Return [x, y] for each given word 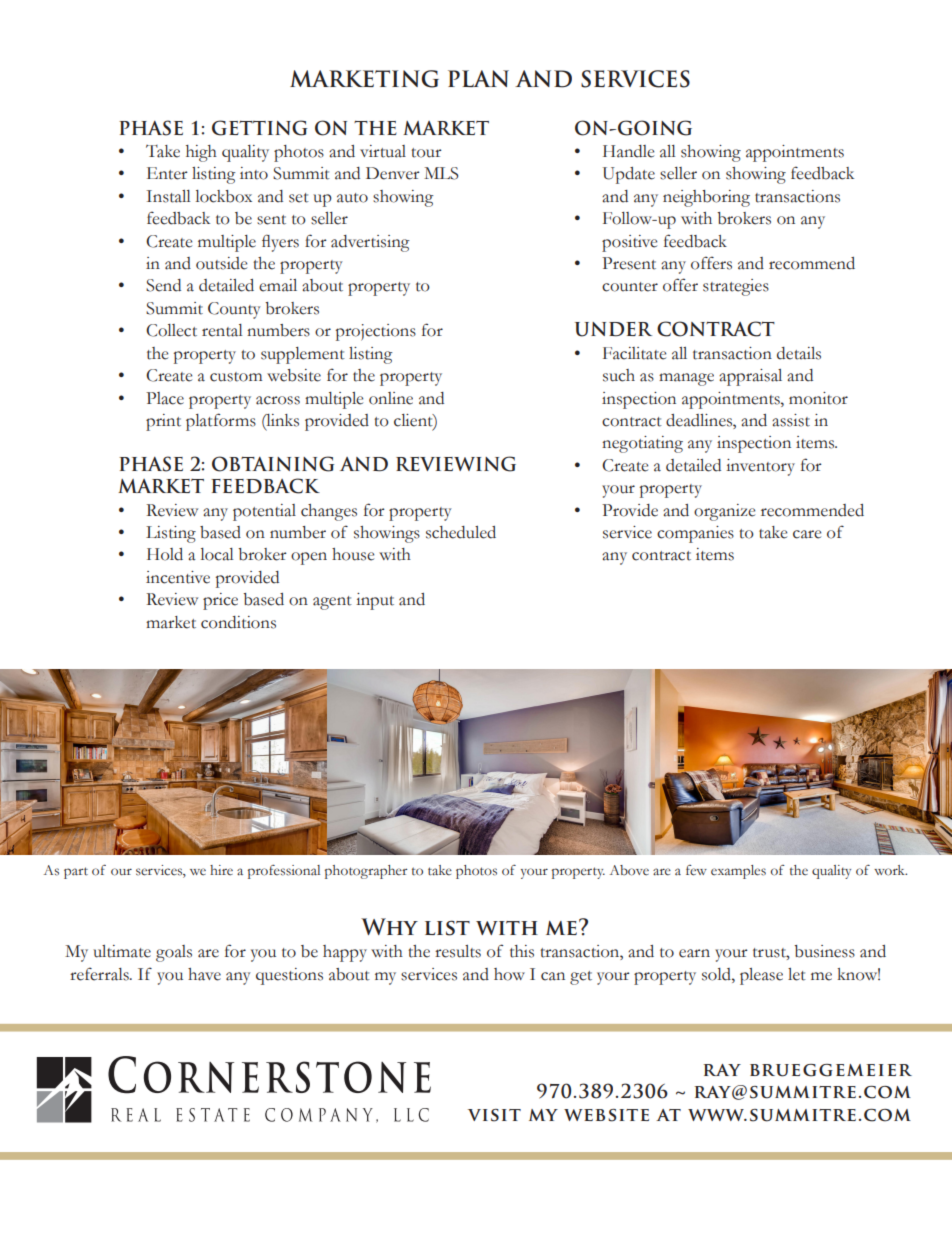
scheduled [461, 532]
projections [376, 332]
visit [494, 1115]
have [204, 974]
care [807, 534]
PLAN [478, 78]
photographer [366, 872]
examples [738, 872]
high [201, 153]
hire [221, 870]
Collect [171, 330]
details [799, 353]
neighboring [706, 198]
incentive [178, 577]
